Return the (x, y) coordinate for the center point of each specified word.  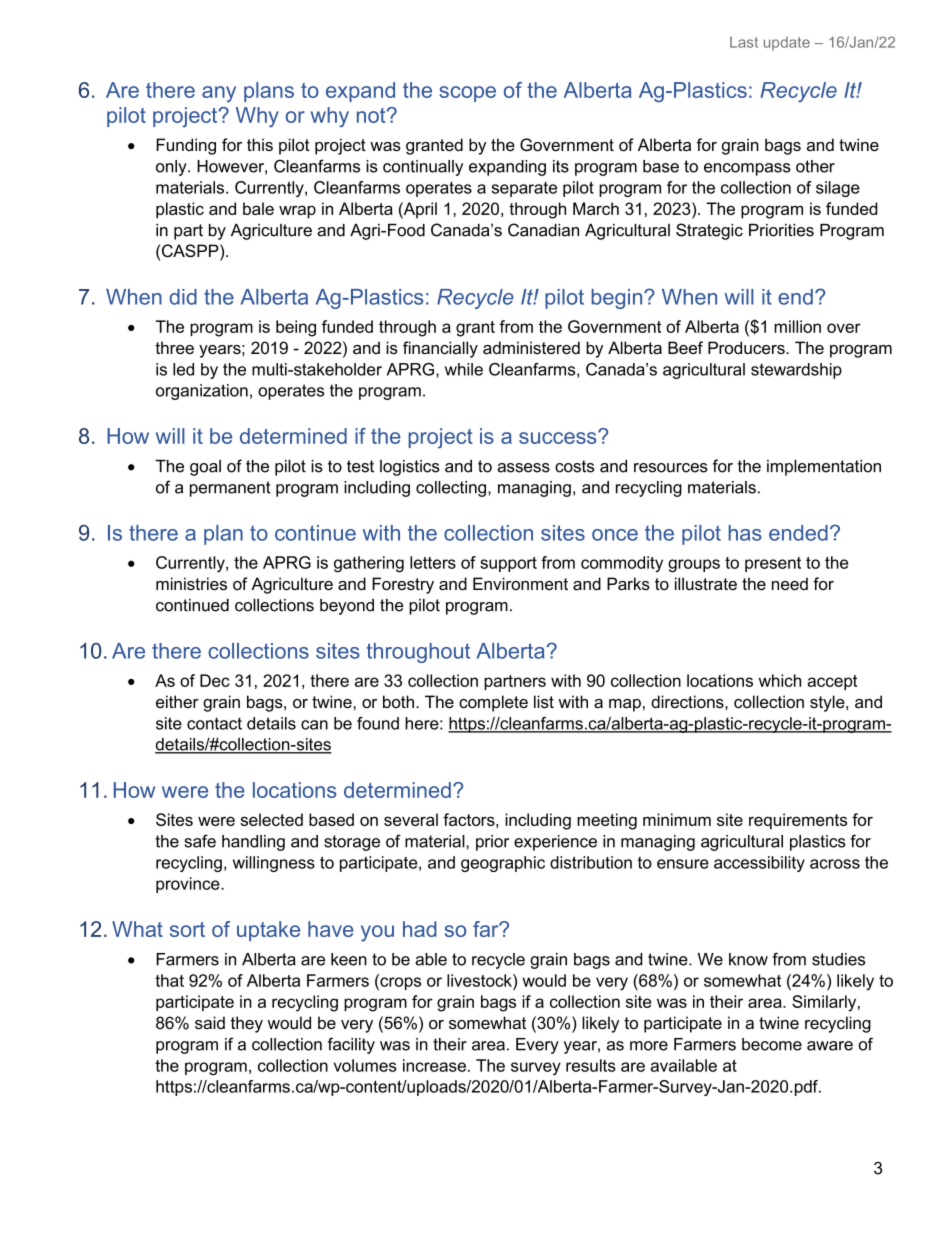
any (219, 94)
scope (467, 94)
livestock (480, 980)
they (247, 1024)
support (508, 564)
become (772, 1044)
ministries (191, 583)
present (773, 564)
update (787, 43)
